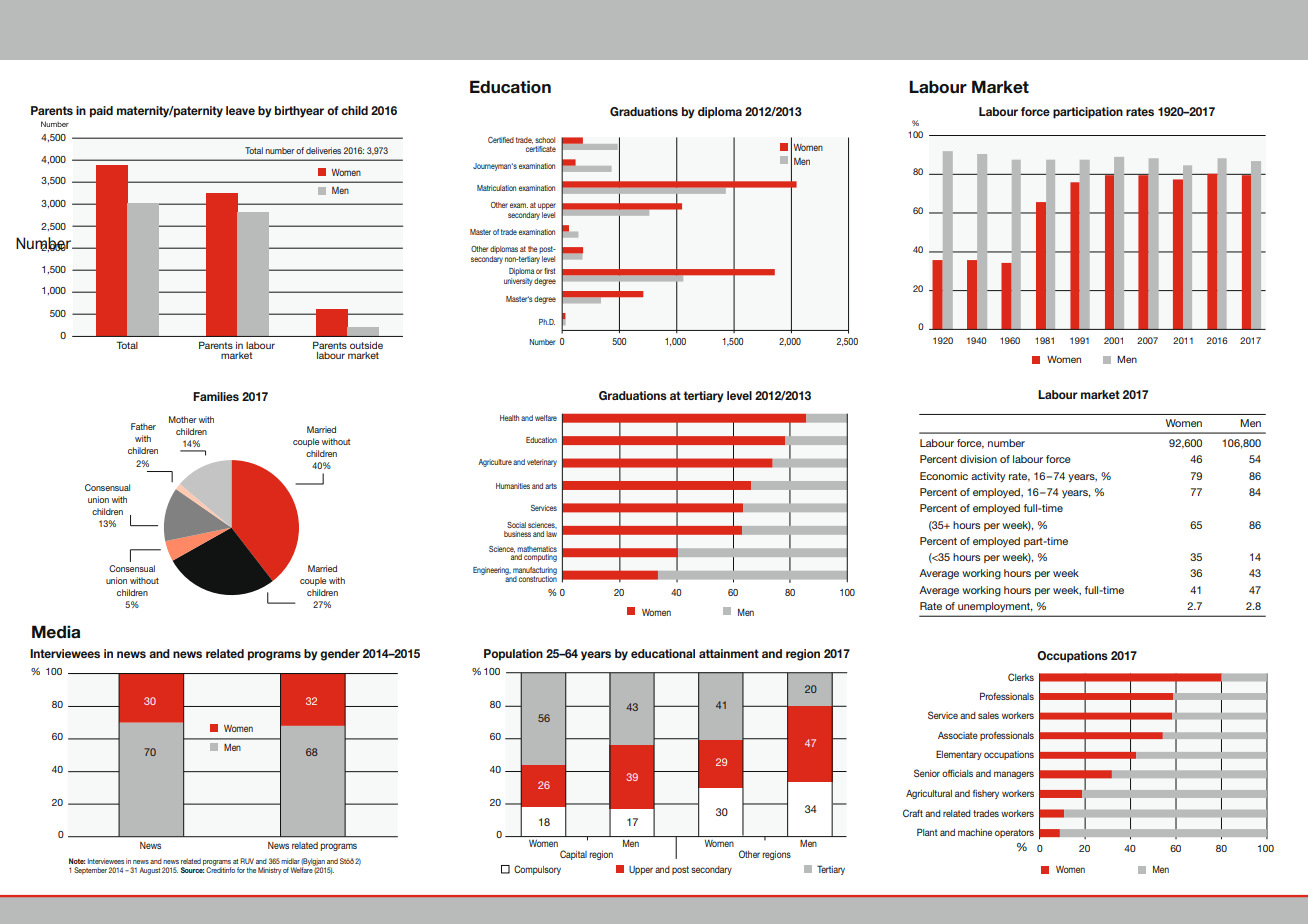  I want to click on Economic, so click(944, 476).
